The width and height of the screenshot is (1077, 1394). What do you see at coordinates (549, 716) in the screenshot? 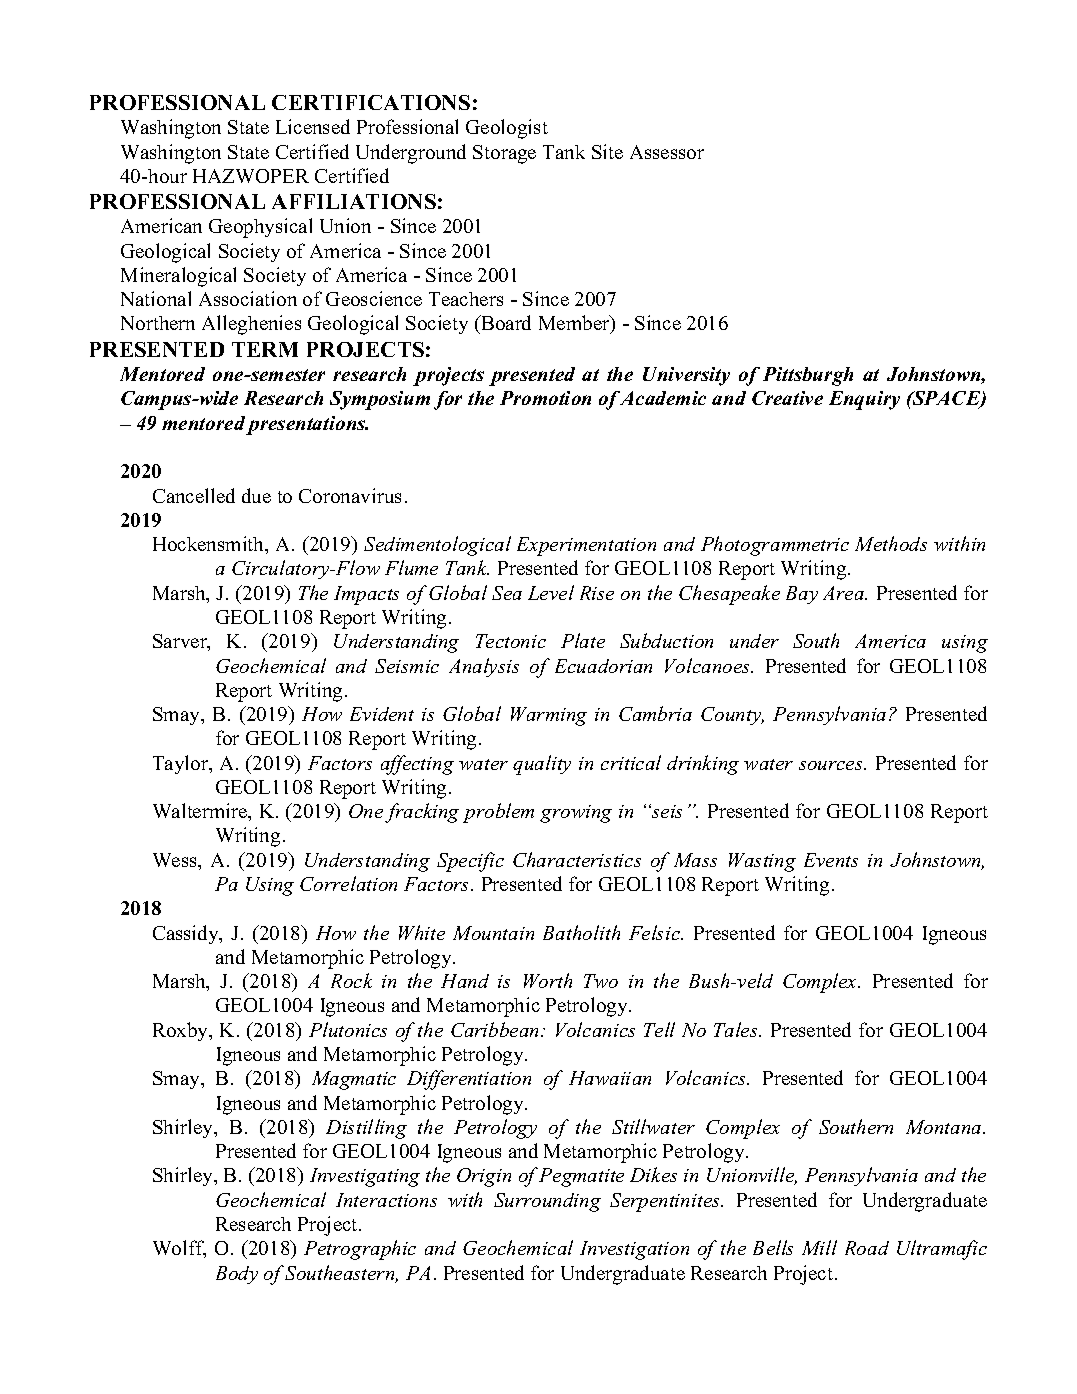
I see `Warming` at bounding box center [549, 716].
